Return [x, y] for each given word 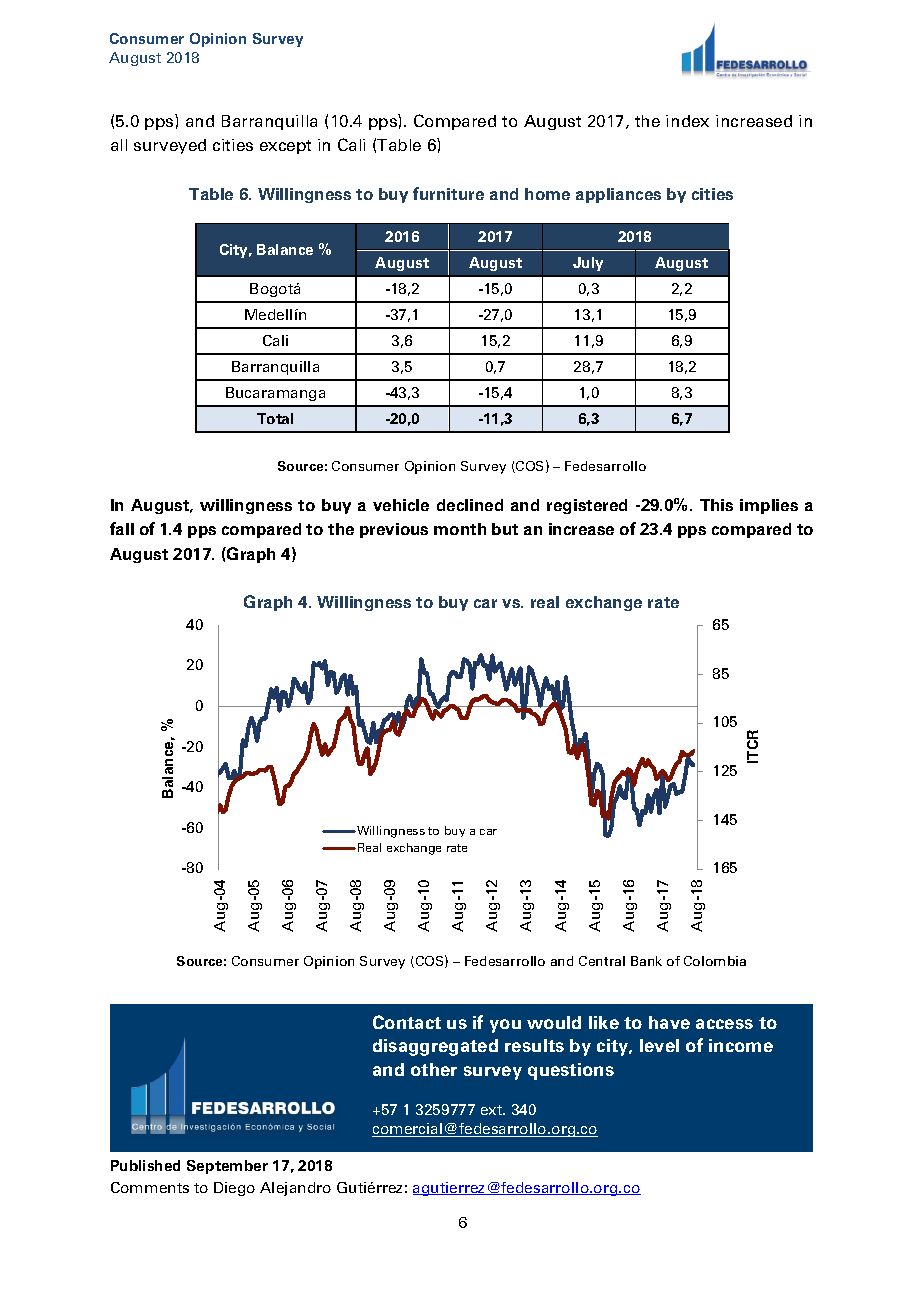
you [505, 1026]
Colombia [715, 961]
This [716, 505]
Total [275, 418]
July [588, 264]
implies [769, 506]
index [687, 121]
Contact [407, 1022]
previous [394, 530]
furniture [448, 193]
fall [122, 528]
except [285, 147]
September [227, 1167]
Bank [646, 961]
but [505, 529]
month [460, 529]
